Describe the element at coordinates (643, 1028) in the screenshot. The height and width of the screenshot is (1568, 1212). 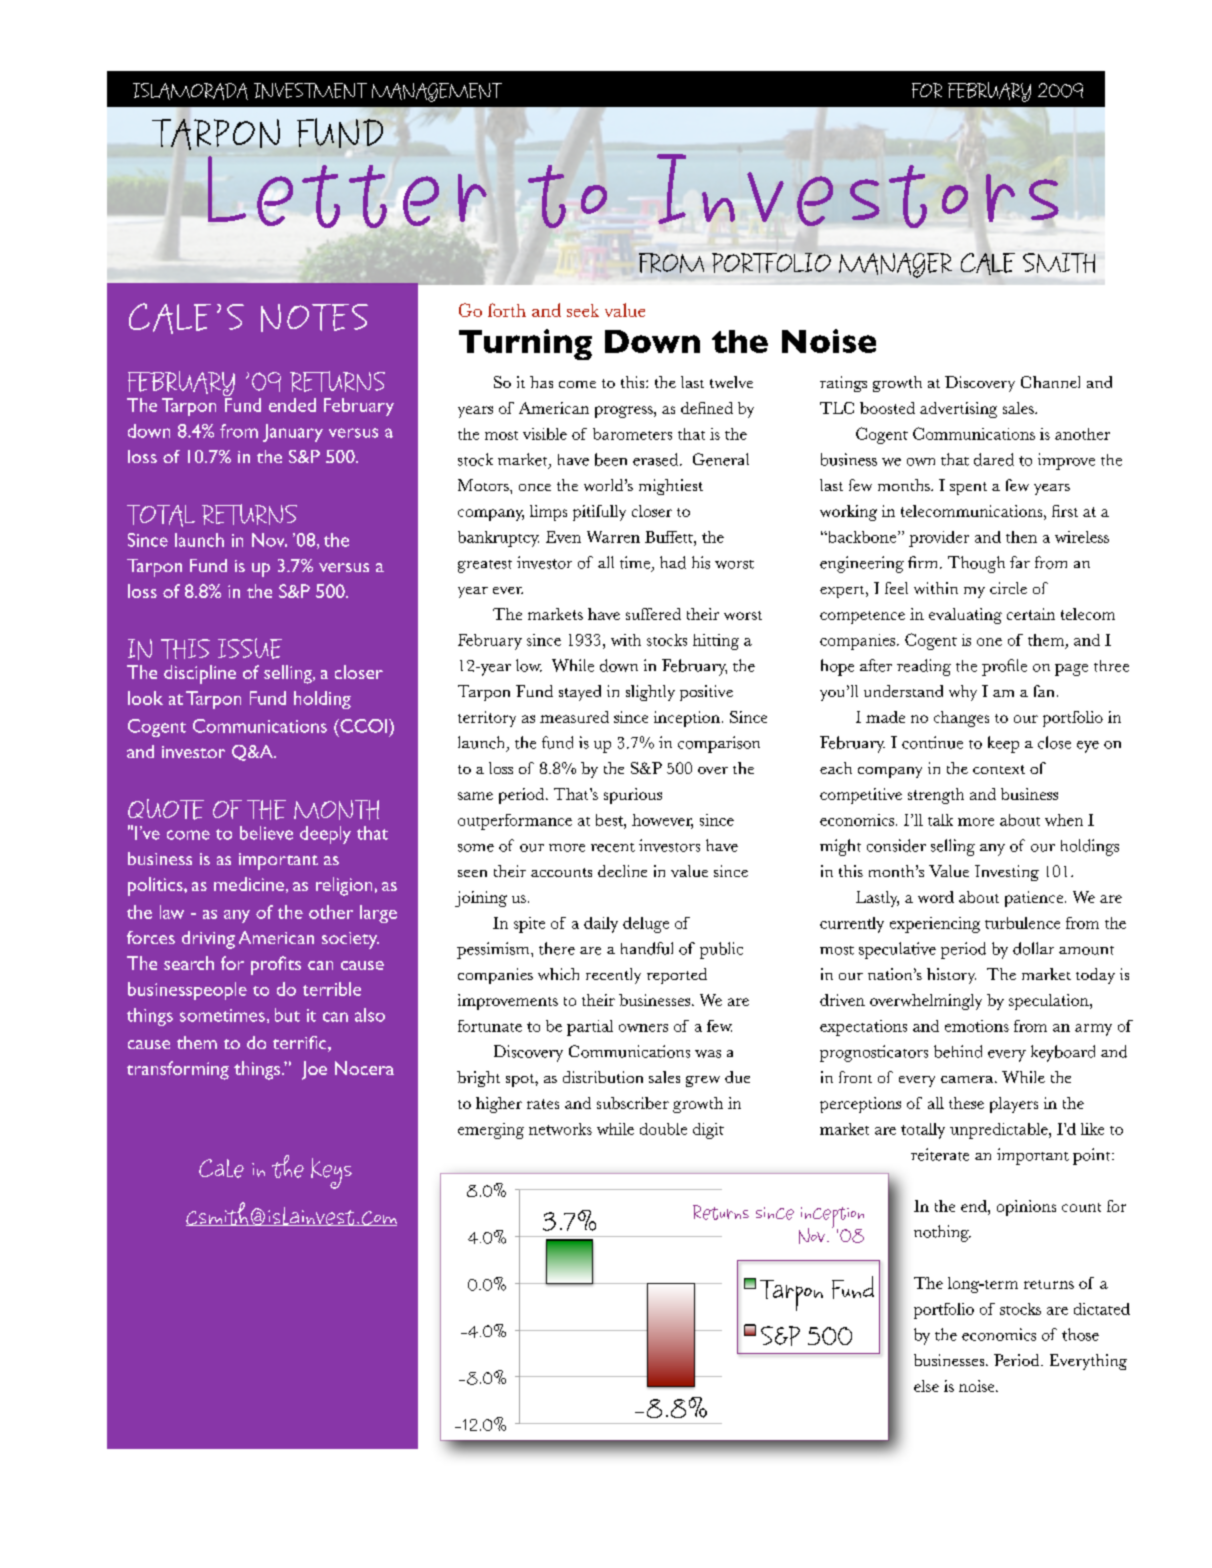
I see `owners` at that location.
